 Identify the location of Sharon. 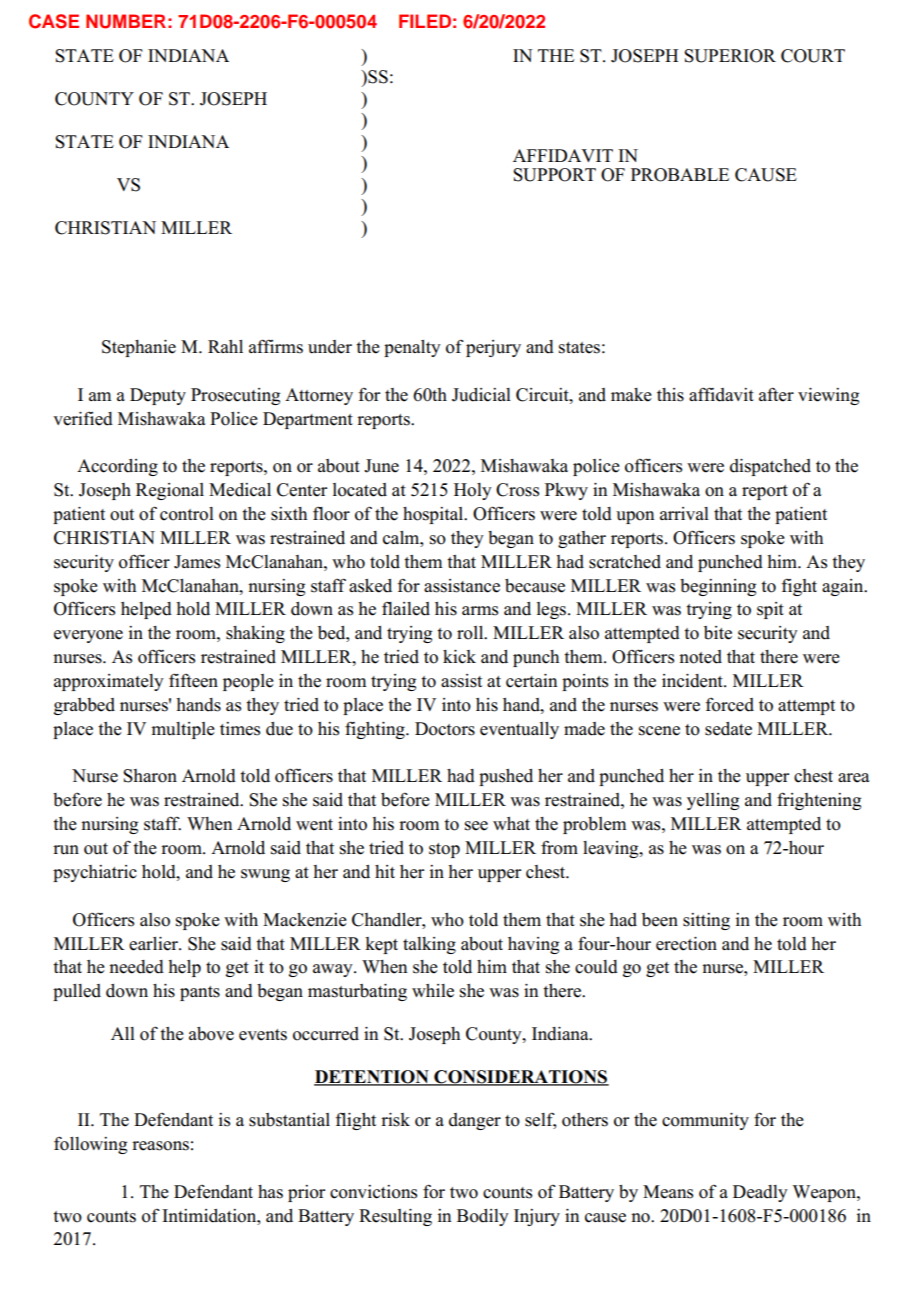
(150, 776).
